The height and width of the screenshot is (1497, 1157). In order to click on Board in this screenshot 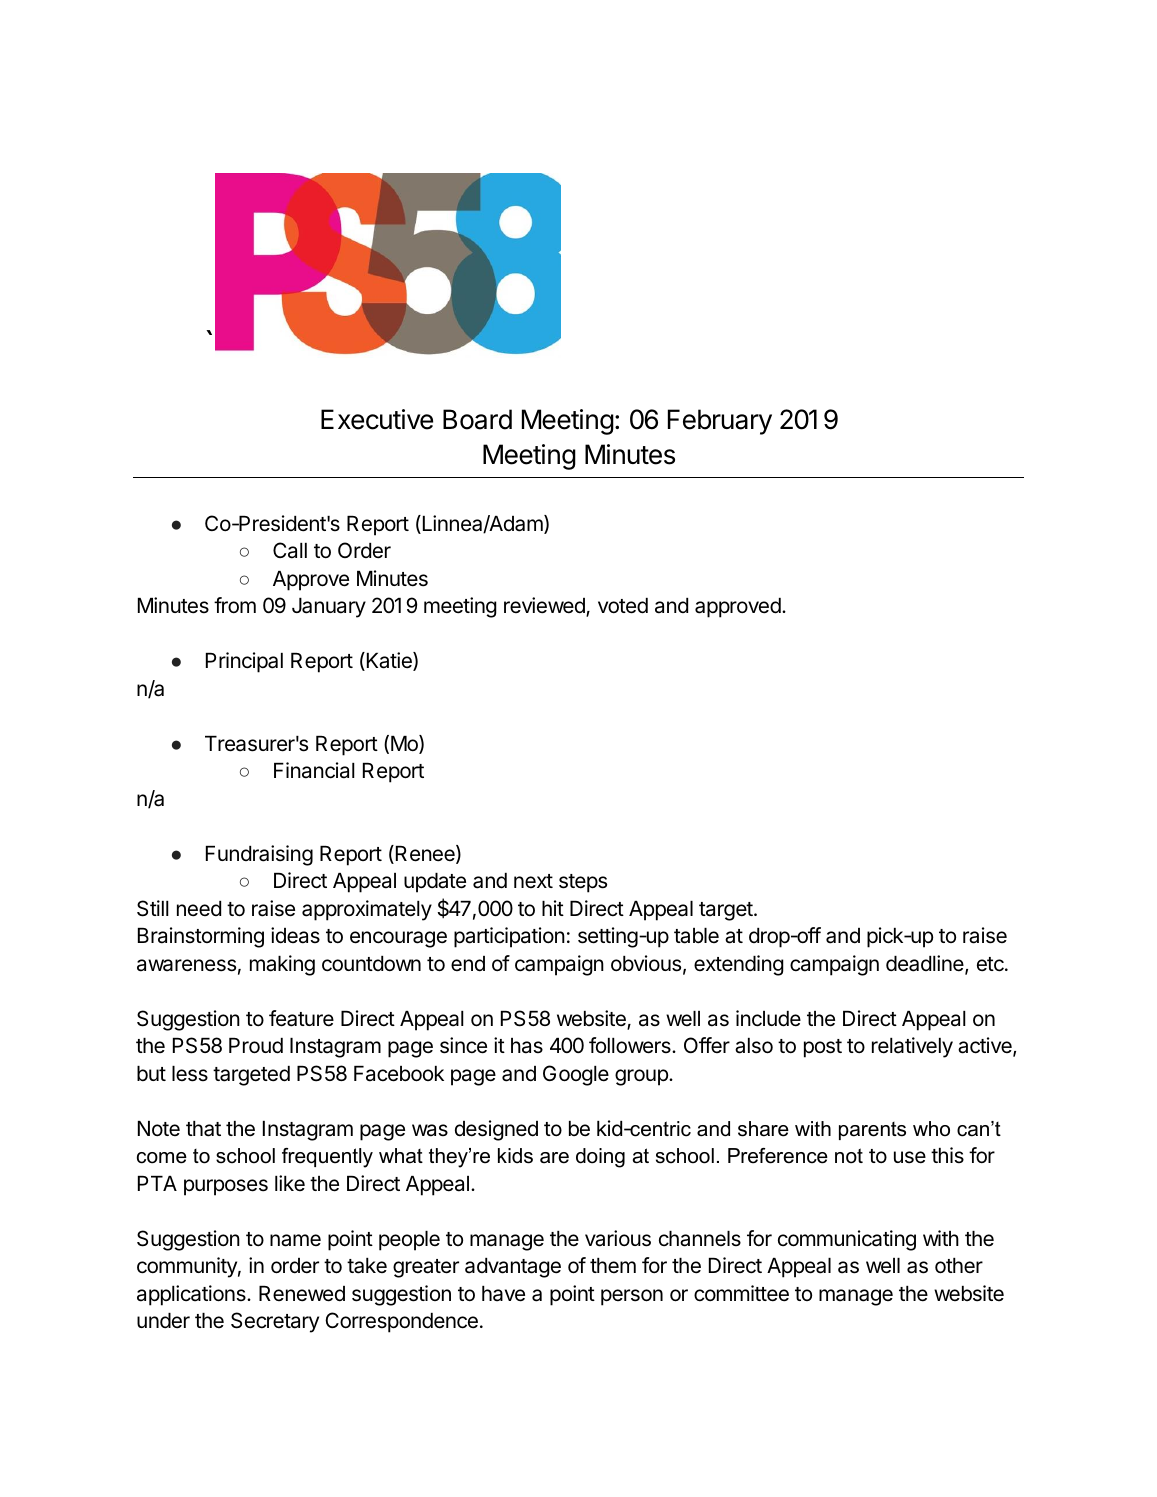, I will do `click(477, 419)`.
